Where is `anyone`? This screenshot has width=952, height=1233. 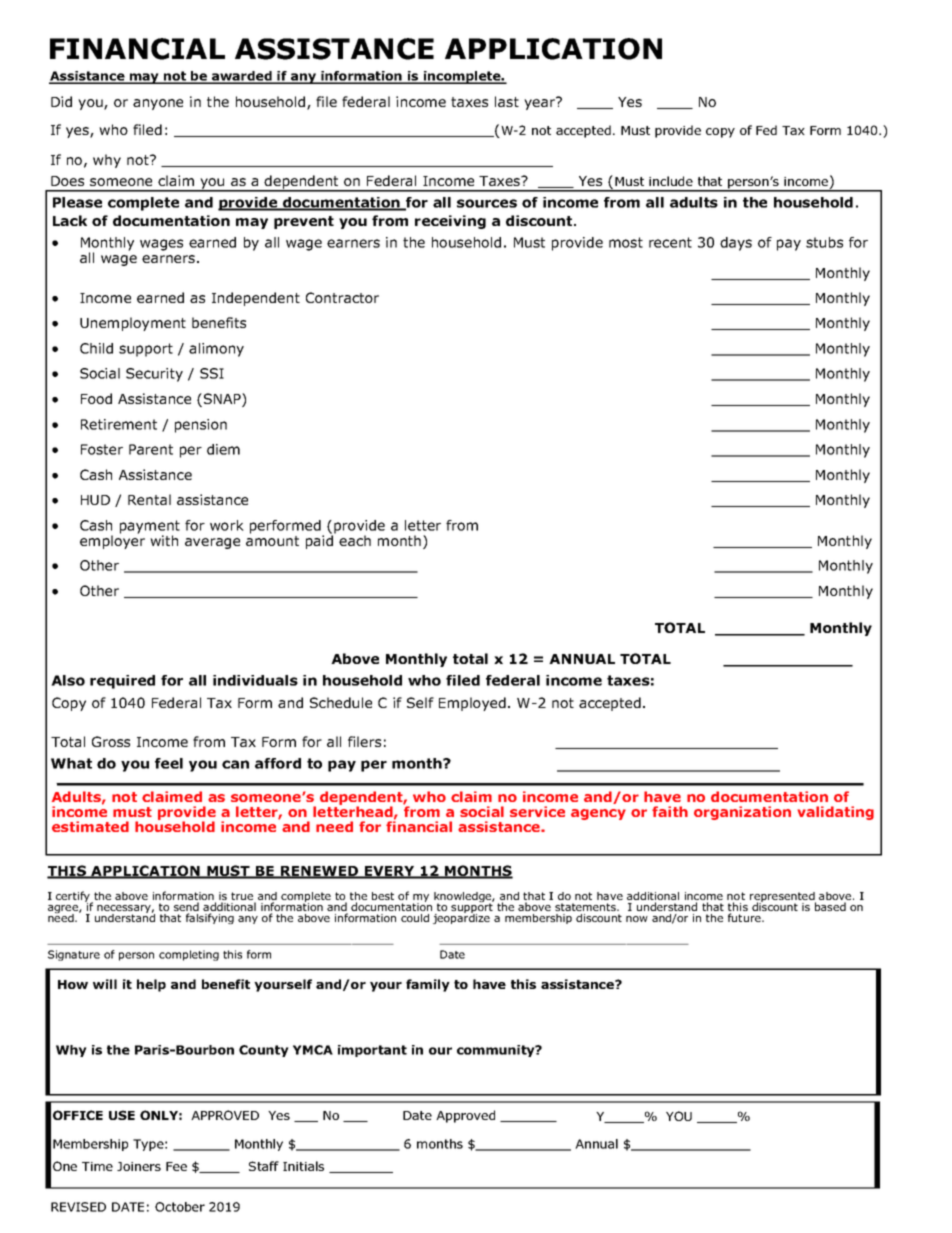
anyone is located at coordinates (158, 104).
